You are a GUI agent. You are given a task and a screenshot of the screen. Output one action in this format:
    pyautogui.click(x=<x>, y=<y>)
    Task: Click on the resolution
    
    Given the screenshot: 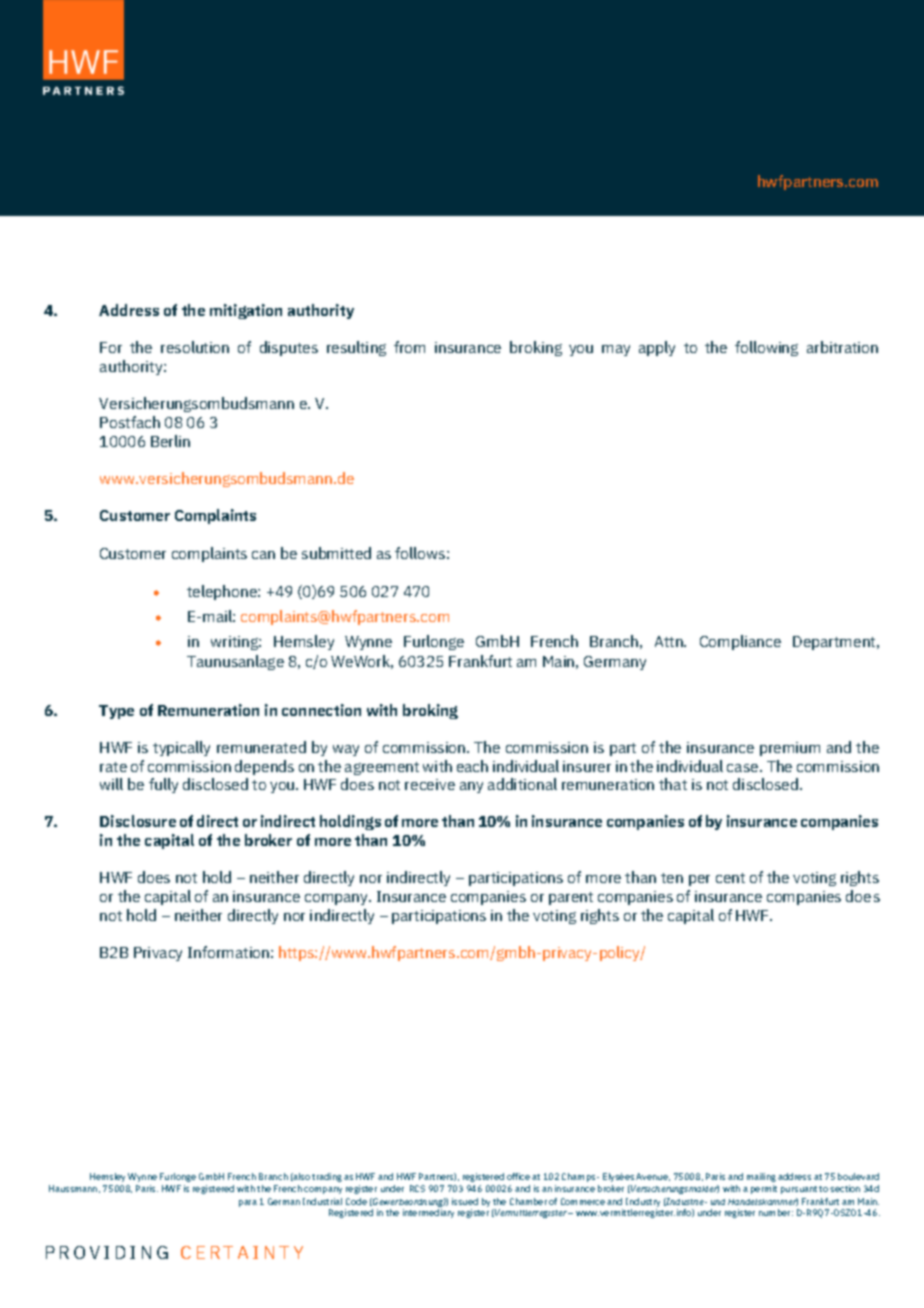 What is the action you would take?
    pyautogui.click(x=195, y=347)
